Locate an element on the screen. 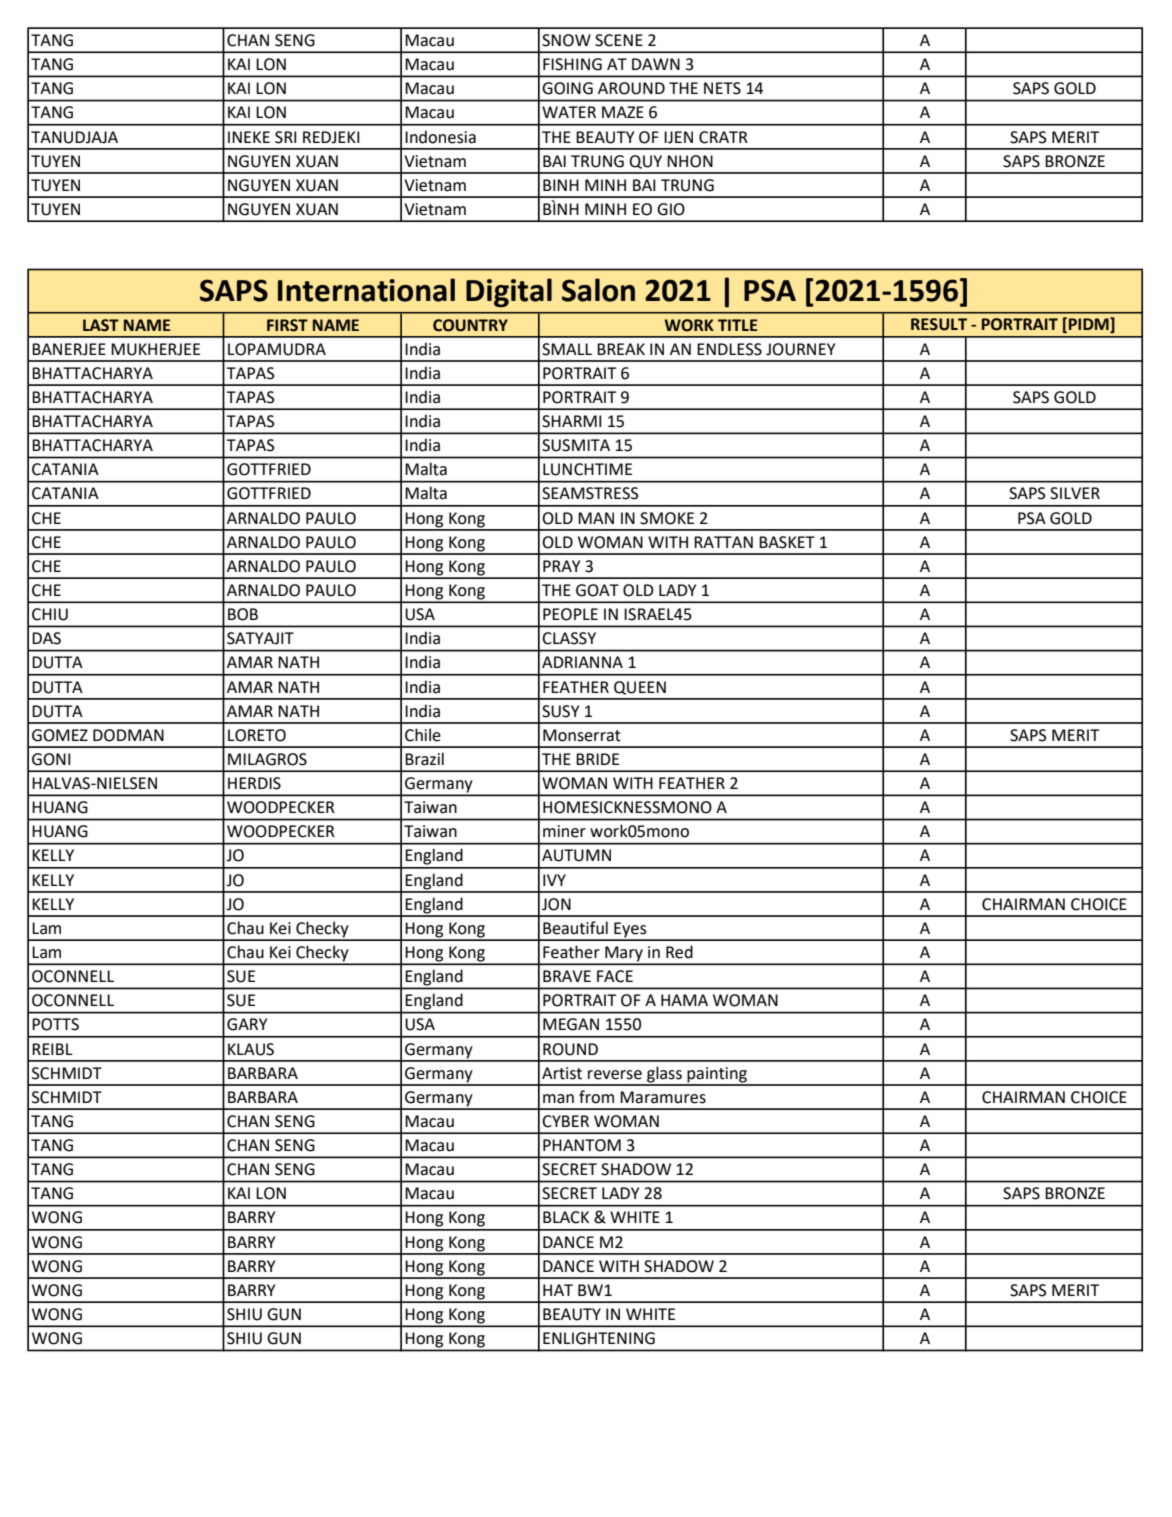 Image resolution: width=1172 pixels, height=1517 pixels. SEAMSTRESS is located at coordinates (590, 493).
